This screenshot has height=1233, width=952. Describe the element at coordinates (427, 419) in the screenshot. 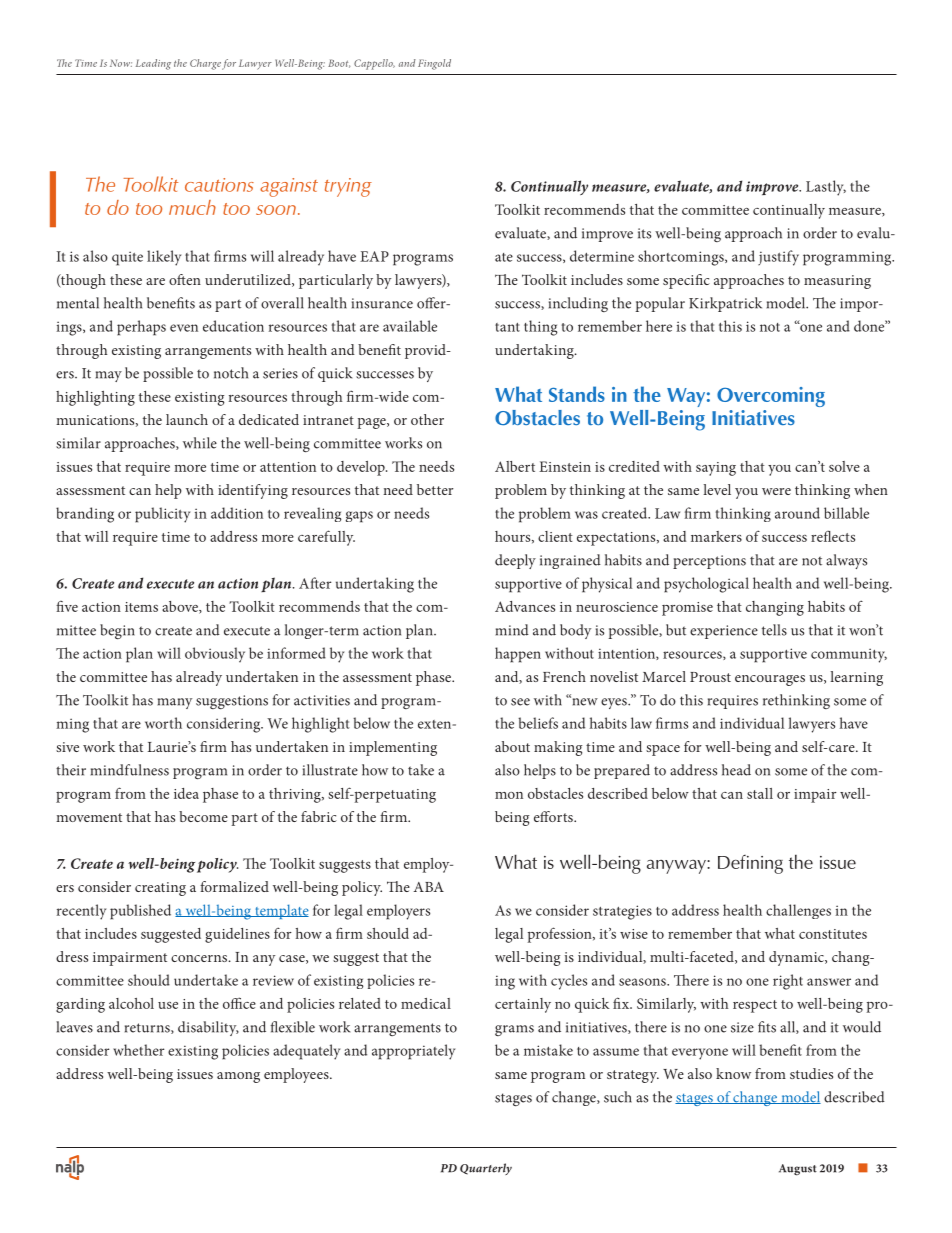

I see `other` at that location.
